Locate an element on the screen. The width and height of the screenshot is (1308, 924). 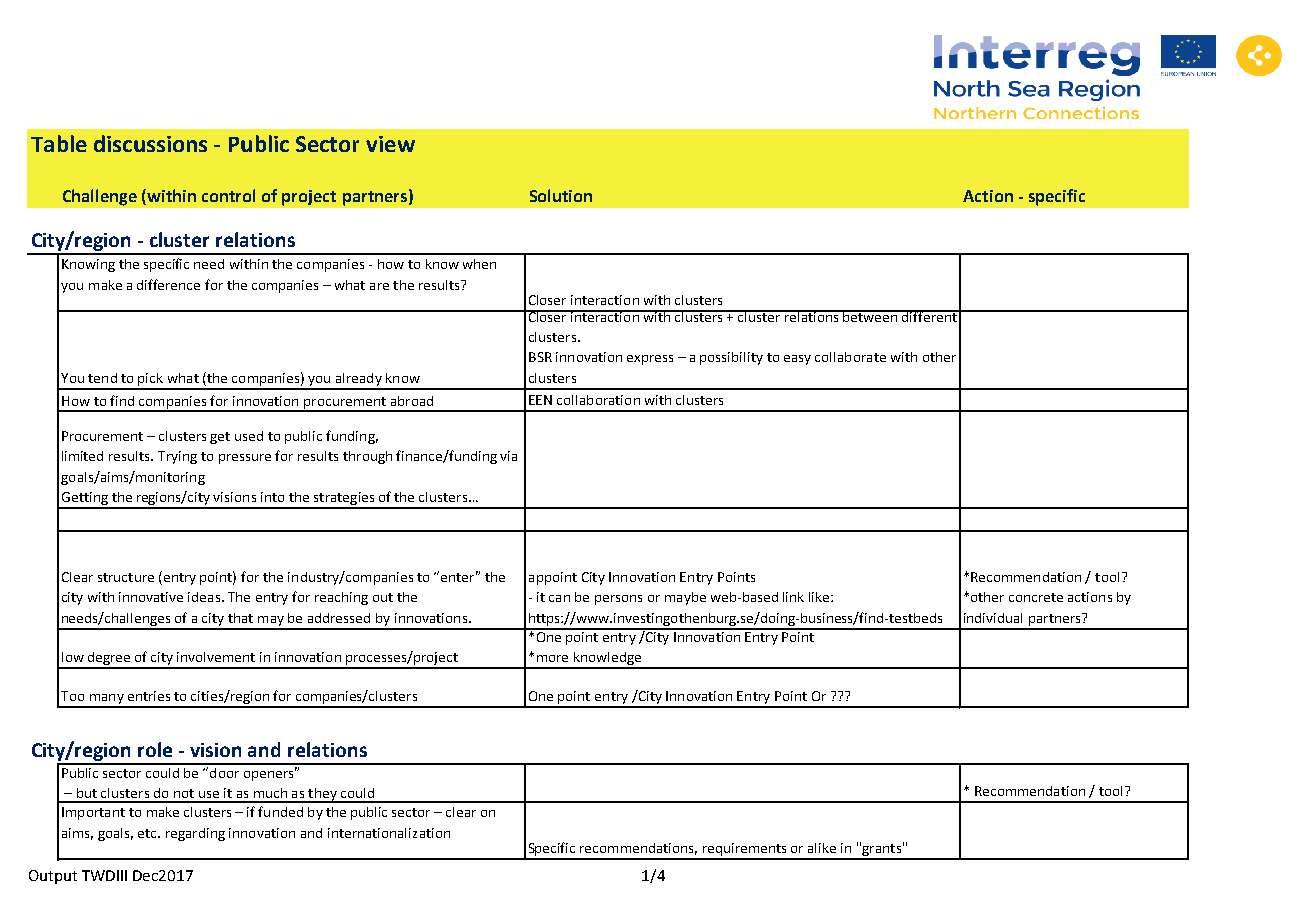
collaboration is located at coordinates (598, 400).
